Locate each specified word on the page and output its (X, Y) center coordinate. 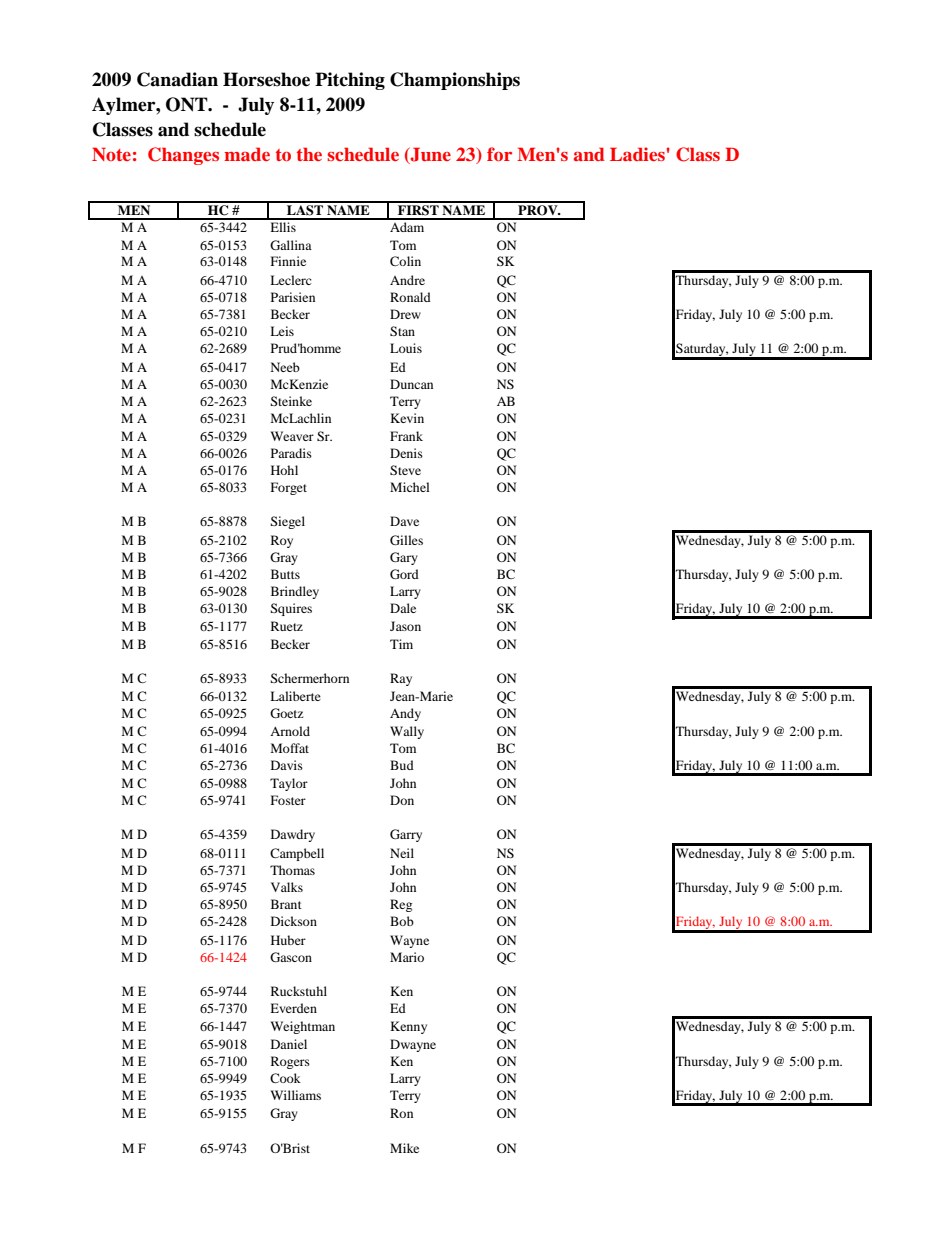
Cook (285, 1078)
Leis (282, 331)
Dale (403, 608)
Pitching (350, 81)
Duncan (411, 384)
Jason (405, 626)
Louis (406, 348)
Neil (402, 853)
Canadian (177, 79)
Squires (291, 609)
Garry (406, 835)
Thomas (292, 870)
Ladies (637, 154)
